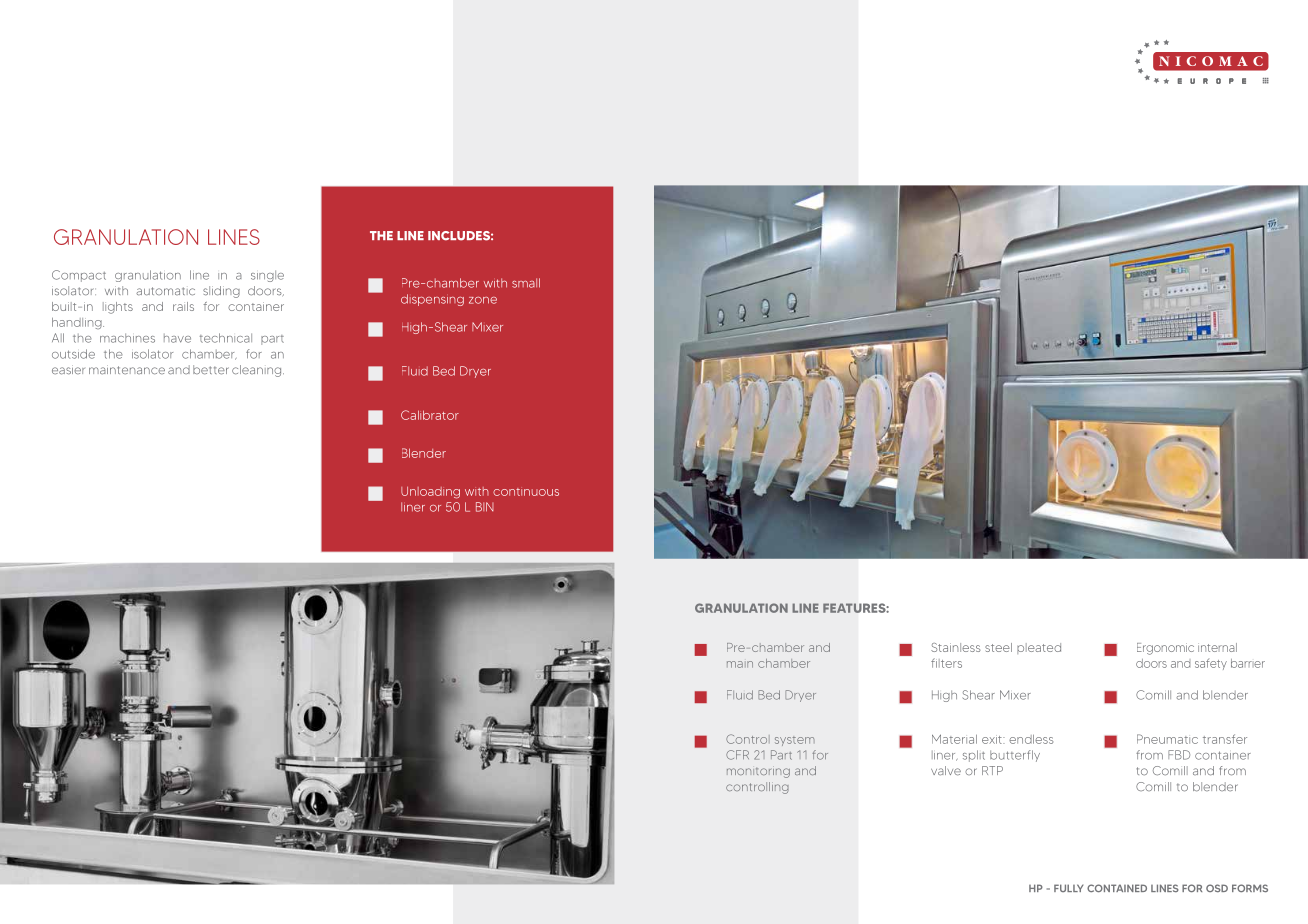 The image size is (1308, 924). I want to click on BIN, so click(485, 507).
